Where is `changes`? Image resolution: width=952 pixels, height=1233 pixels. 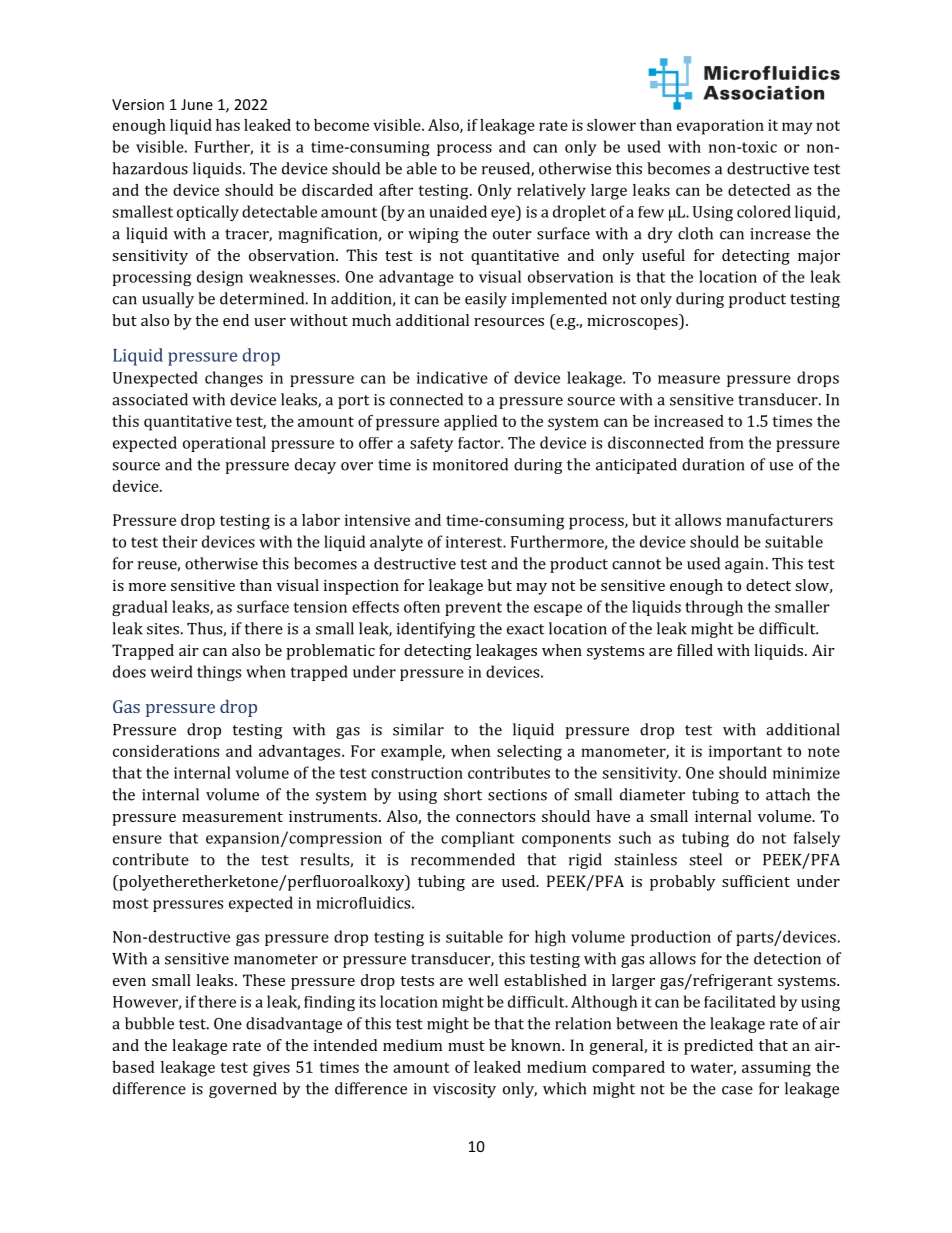
changes is located at coordinates (234, 379).
